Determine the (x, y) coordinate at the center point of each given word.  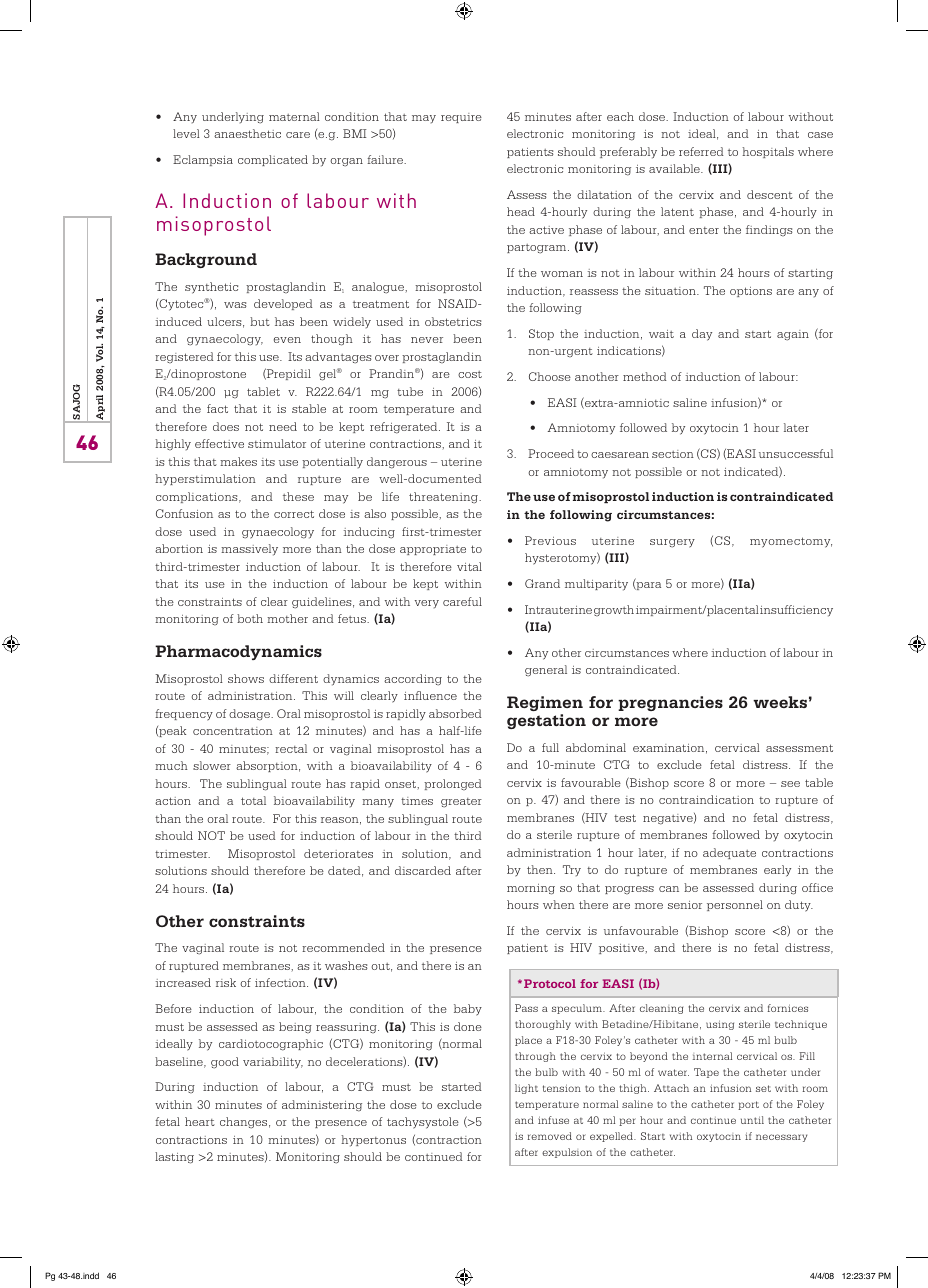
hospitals (768, 152)
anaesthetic (247, 133)
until (752, 1120)
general (546, 671)
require (461, 118)
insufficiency (796, 611)
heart (200, 1121)
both (250, 618)
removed (549, 1136)
